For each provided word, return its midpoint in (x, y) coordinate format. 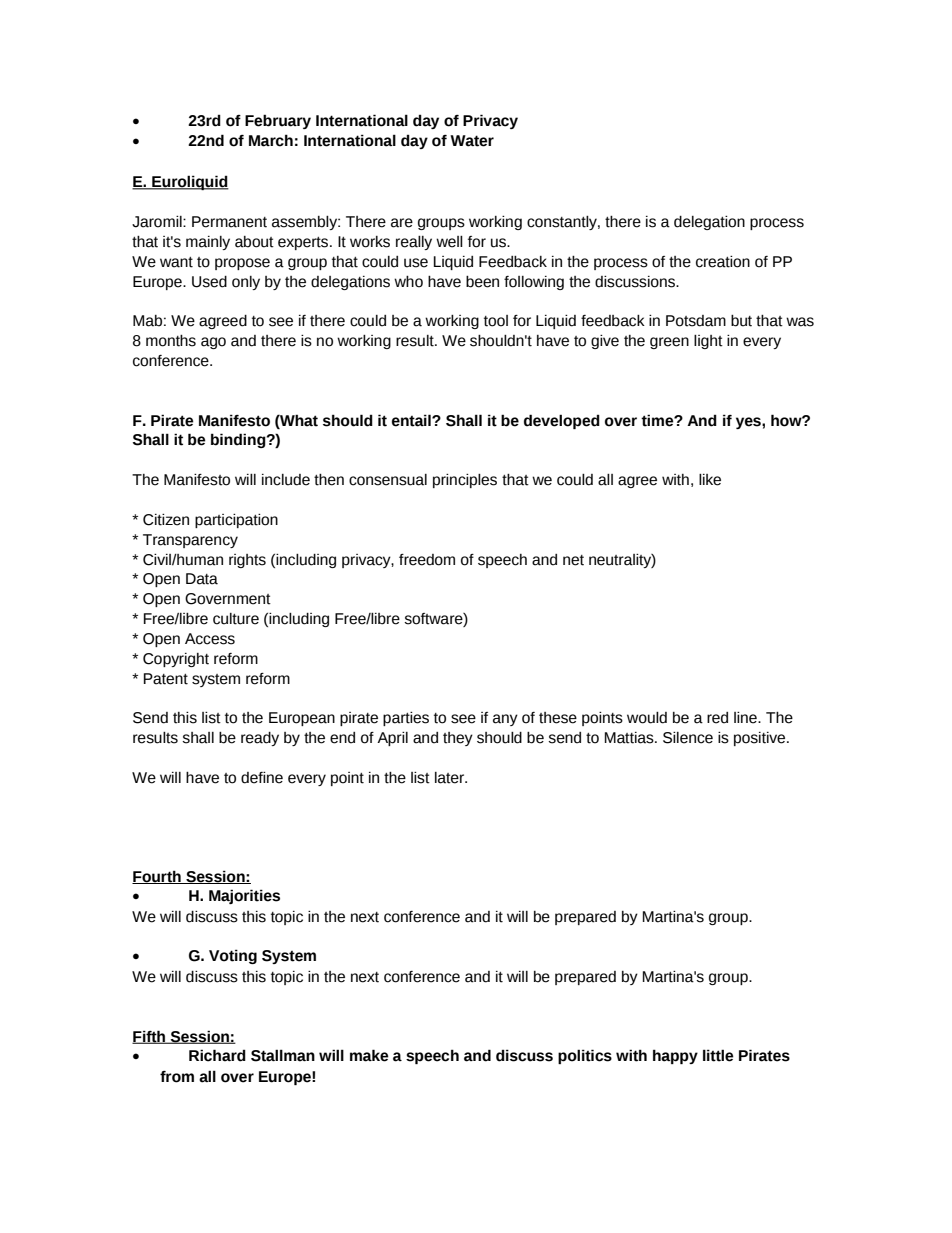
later (451, 778)
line (746, 718)
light (708, 342)
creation (723, 262)
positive (761, 739)
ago (213, 343)
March (271, 140)
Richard (217, 1055)
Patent (166, 679)
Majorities (244, 896)
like (710, 480)
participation (236, 521)
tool (496, 321)
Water (472, 141)
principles (465, 481)
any (505, 720)
